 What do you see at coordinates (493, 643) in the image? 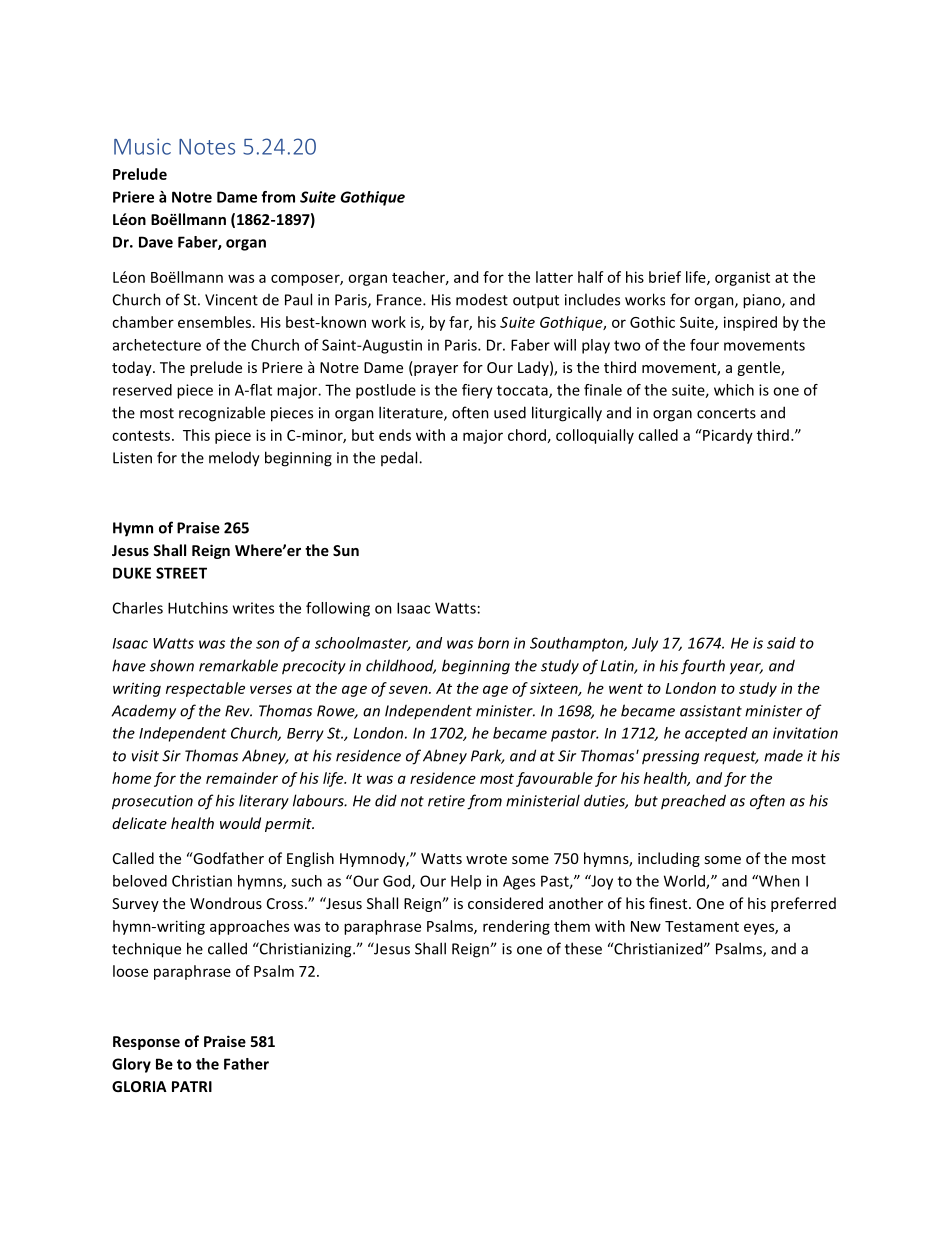
I see `born` at bounding box center [493, 643].
